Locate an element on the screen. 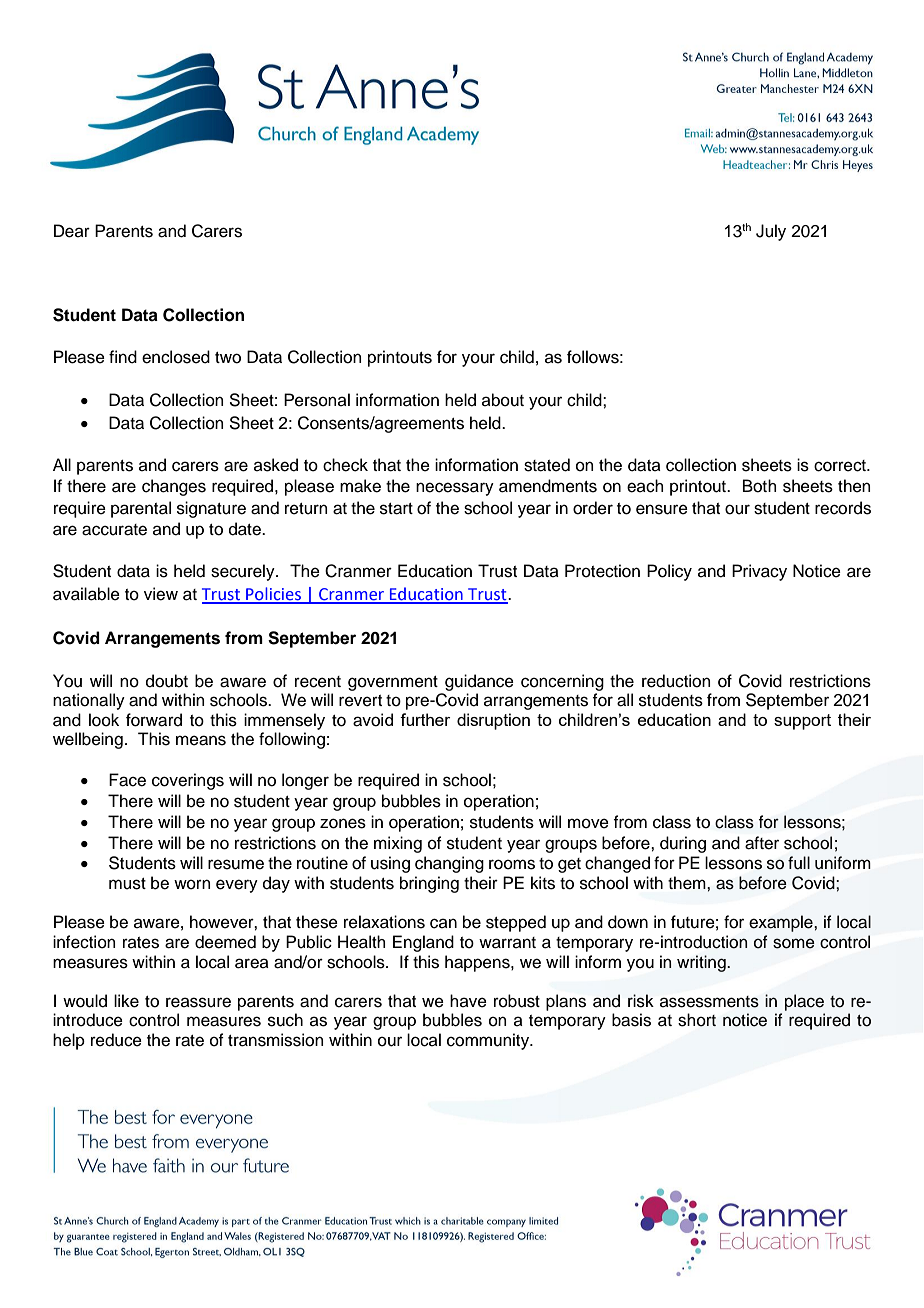 Image resolution: width=924 pixels, height=1308 pixels. reduction is located at coordinates (676, 681).
